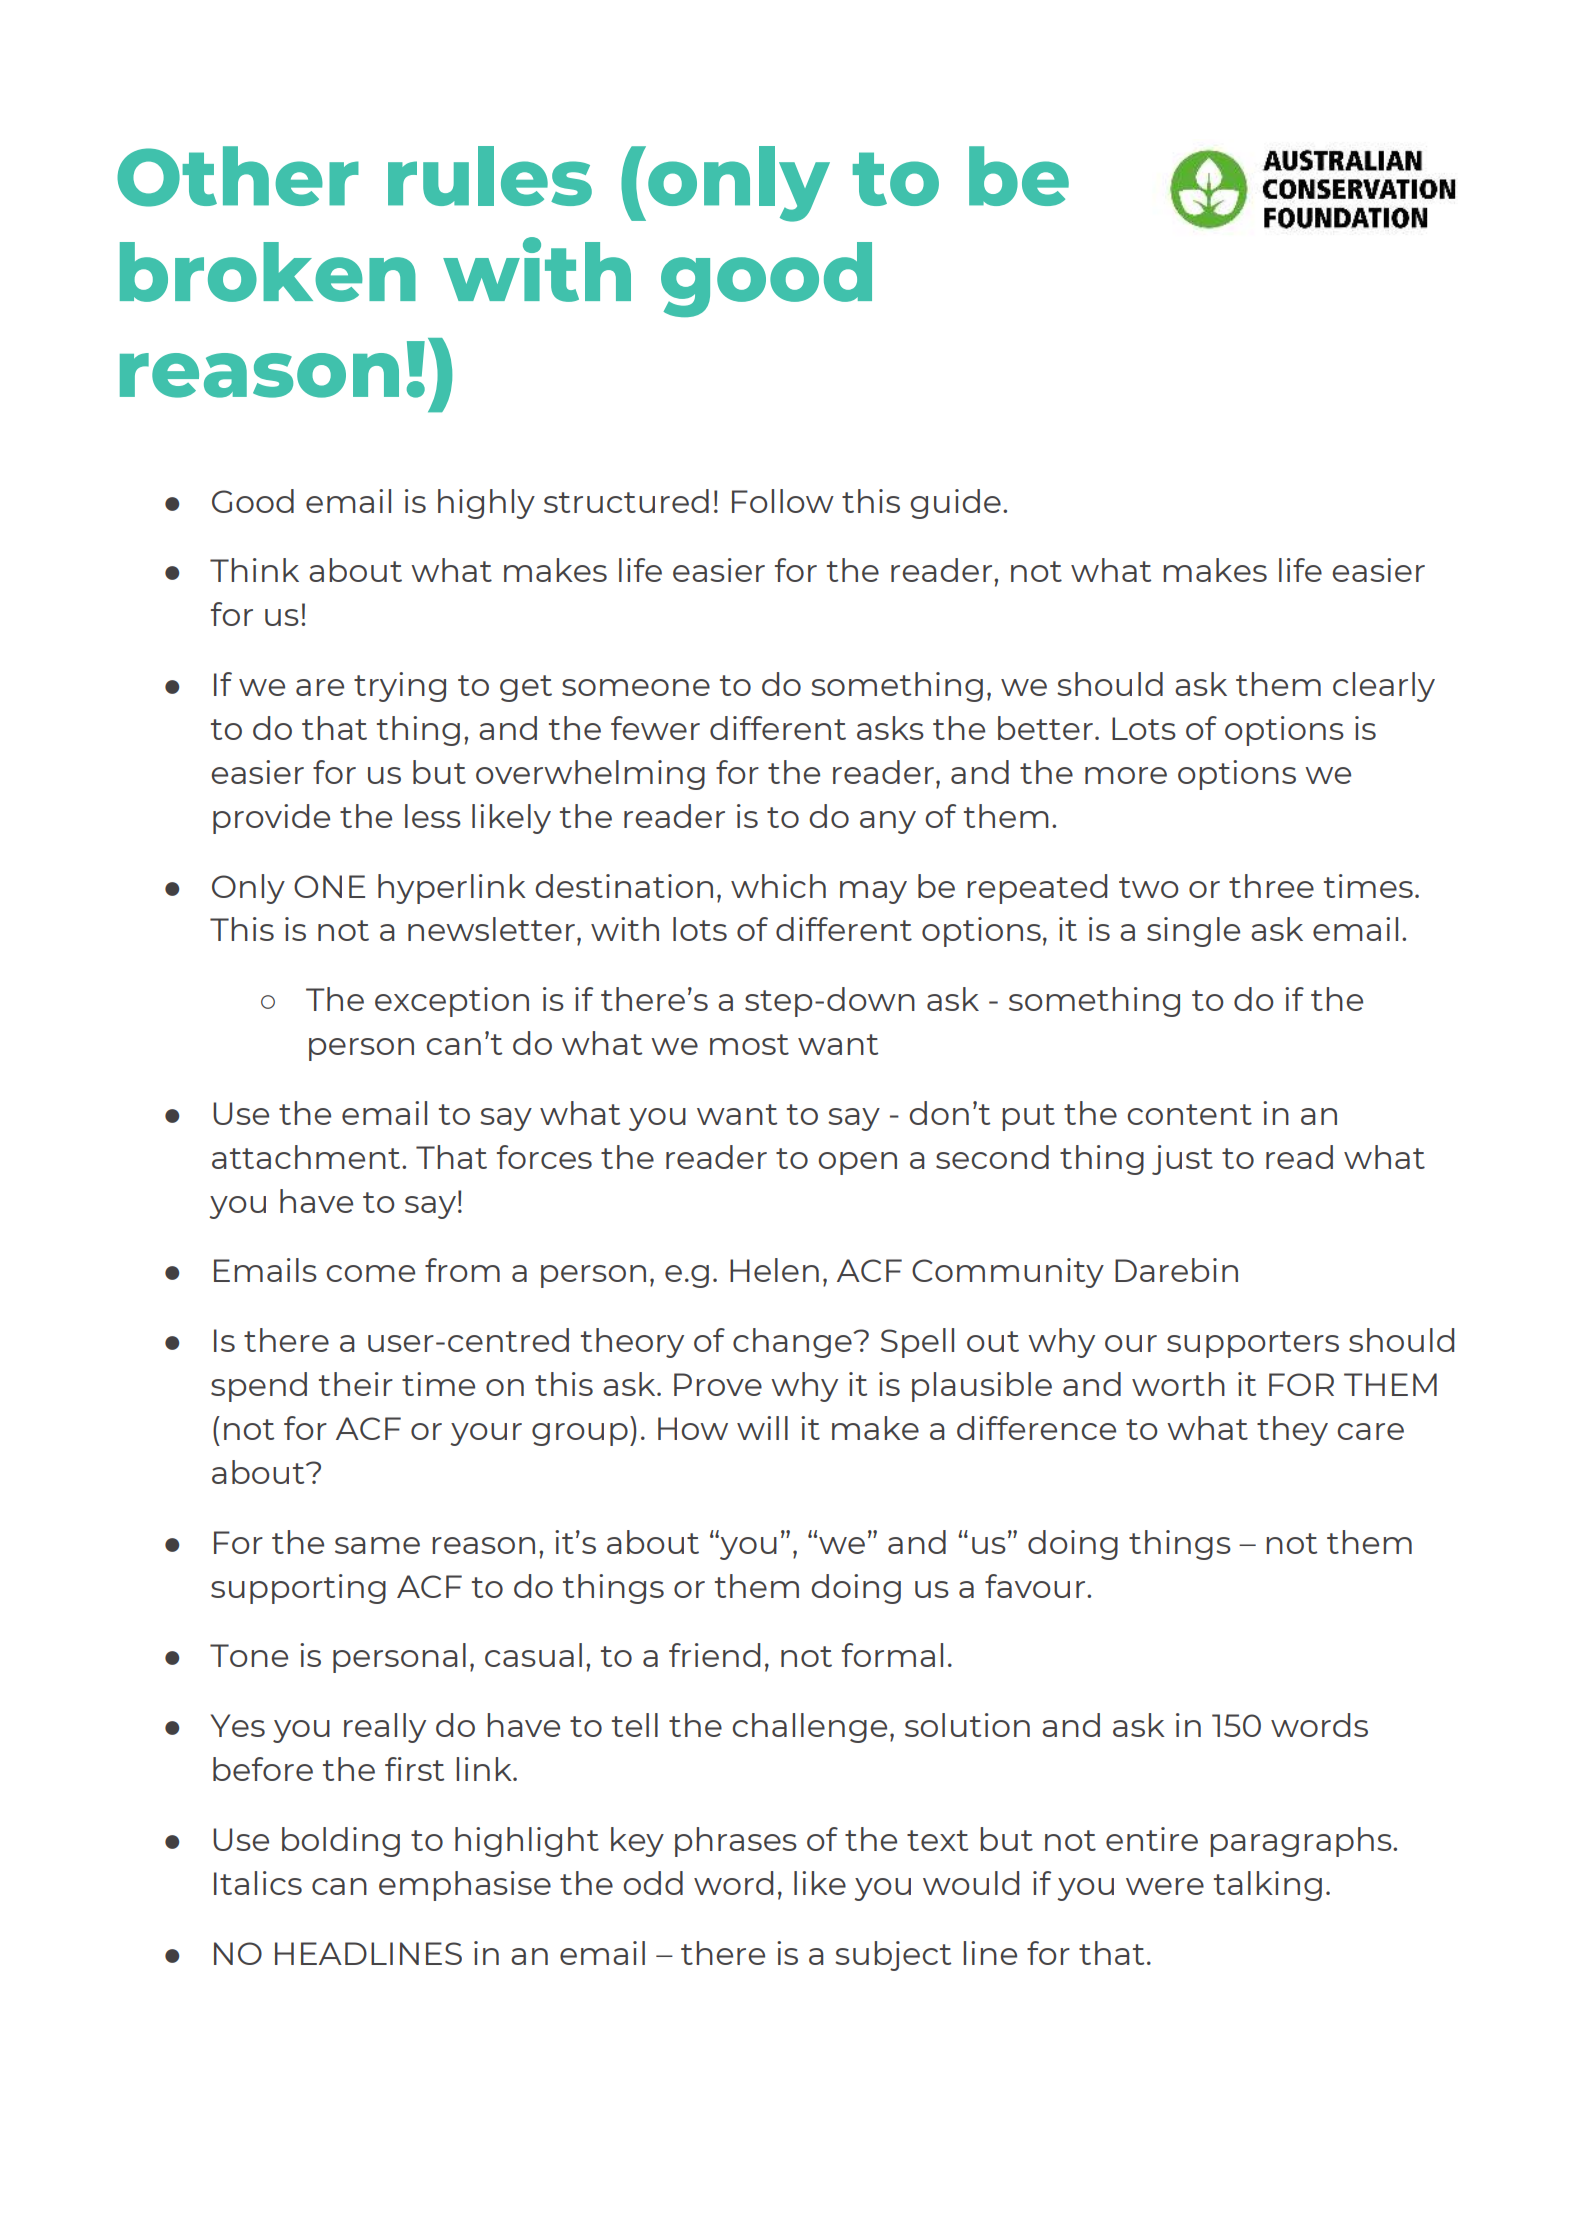 The image size is (1583, 2240). What do you see at coordinates (749, 1044) in the document?
I see `most` at bounding box center [749, 1044].
